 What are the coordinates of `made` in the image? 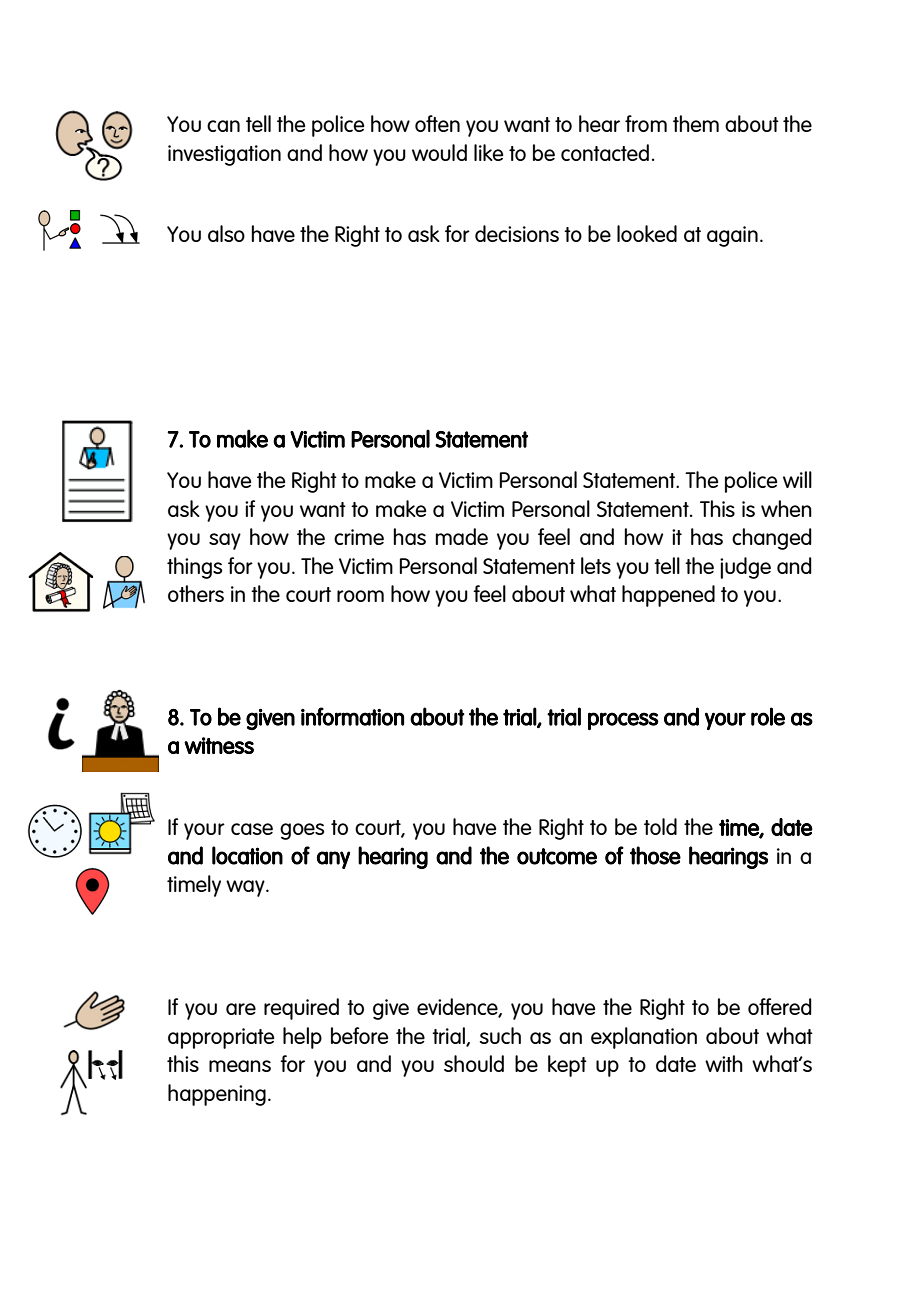 It's located at (461, 536).
